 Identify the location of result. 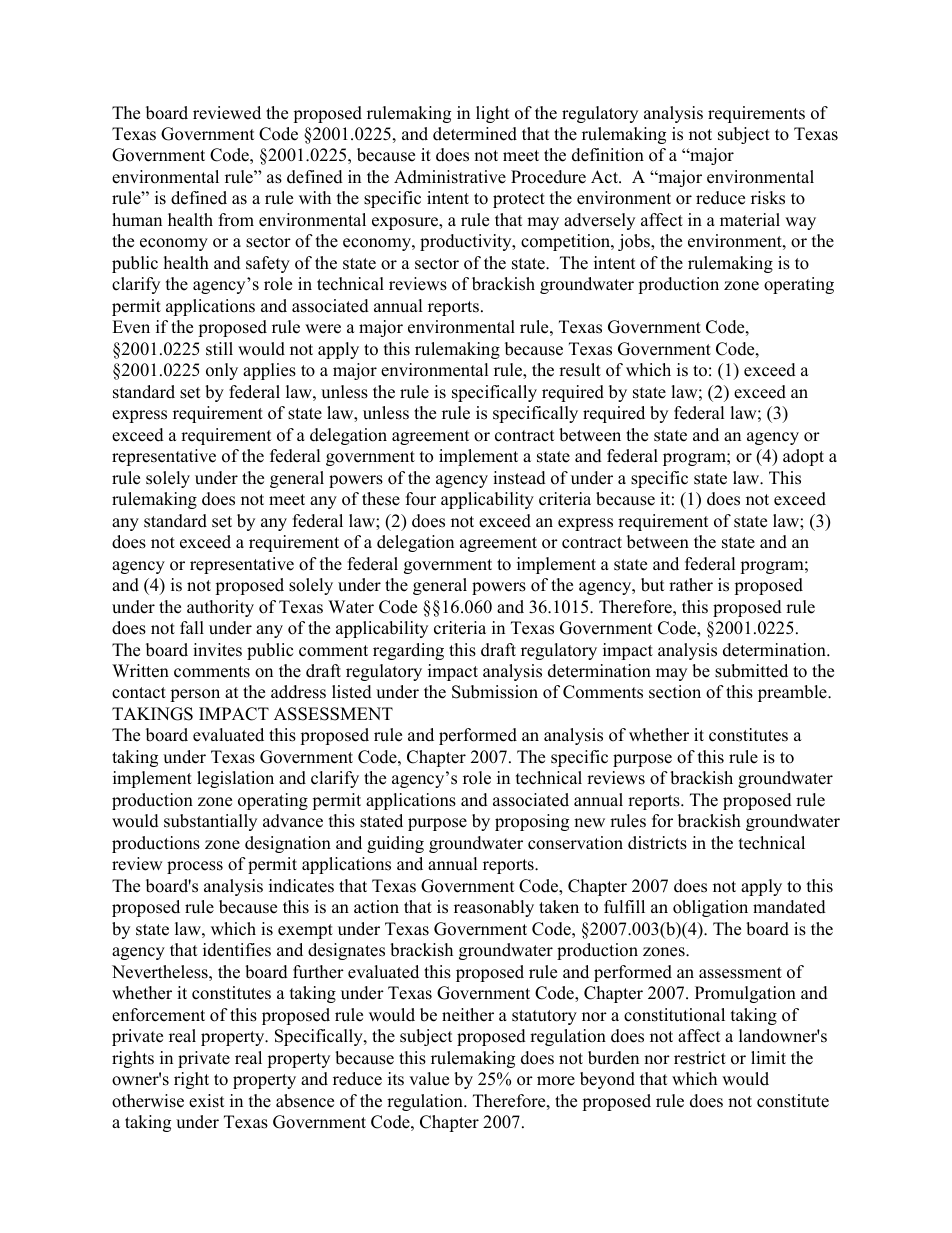
(580, 370).
